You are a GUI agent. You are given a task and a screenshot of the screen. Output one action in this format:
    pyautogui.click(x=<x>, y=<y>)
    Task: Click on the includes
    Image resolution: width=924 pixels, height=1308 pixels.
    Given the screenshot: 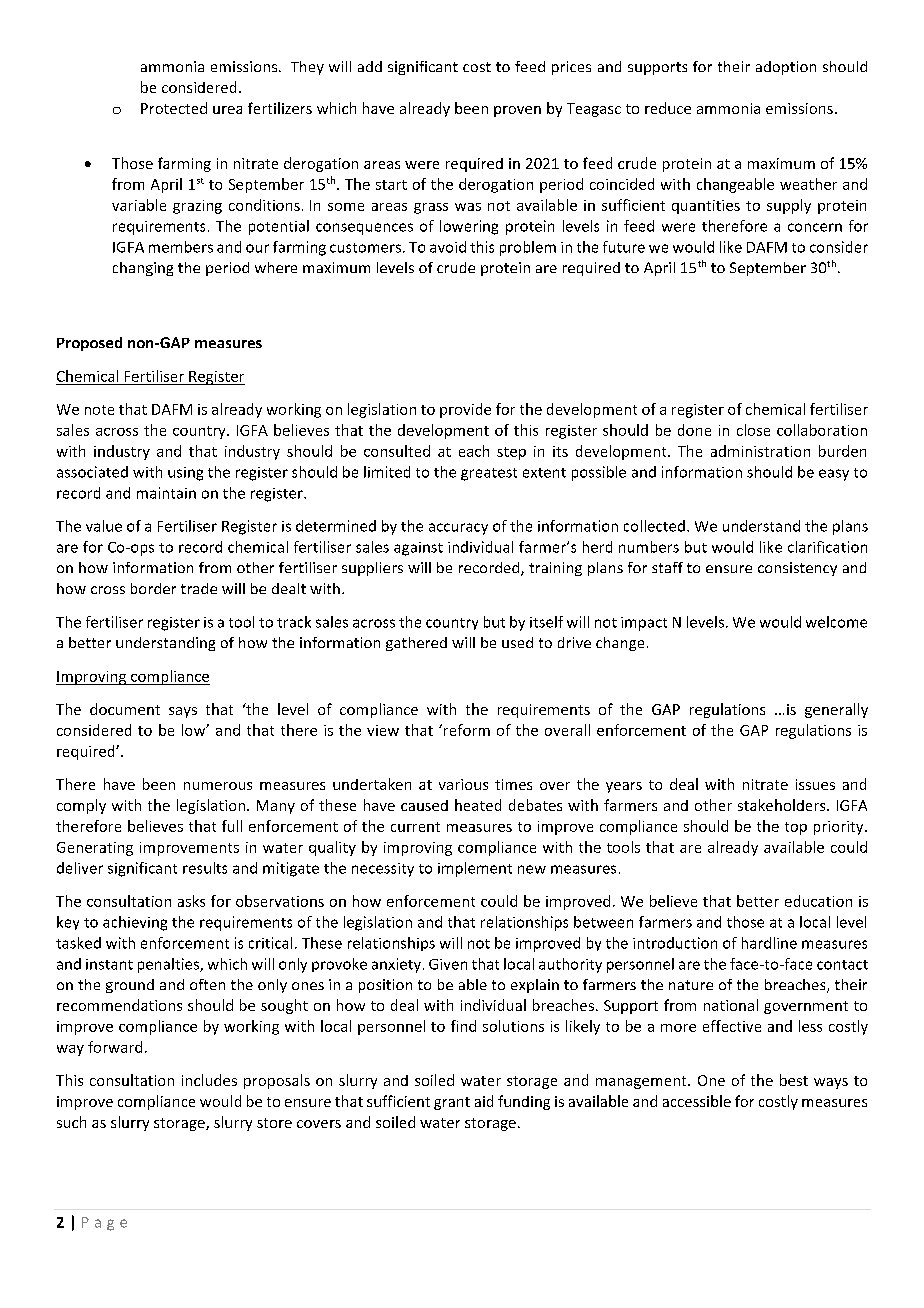 What is the action you would take?
    pyautogui.click(x=209, y=1080)
